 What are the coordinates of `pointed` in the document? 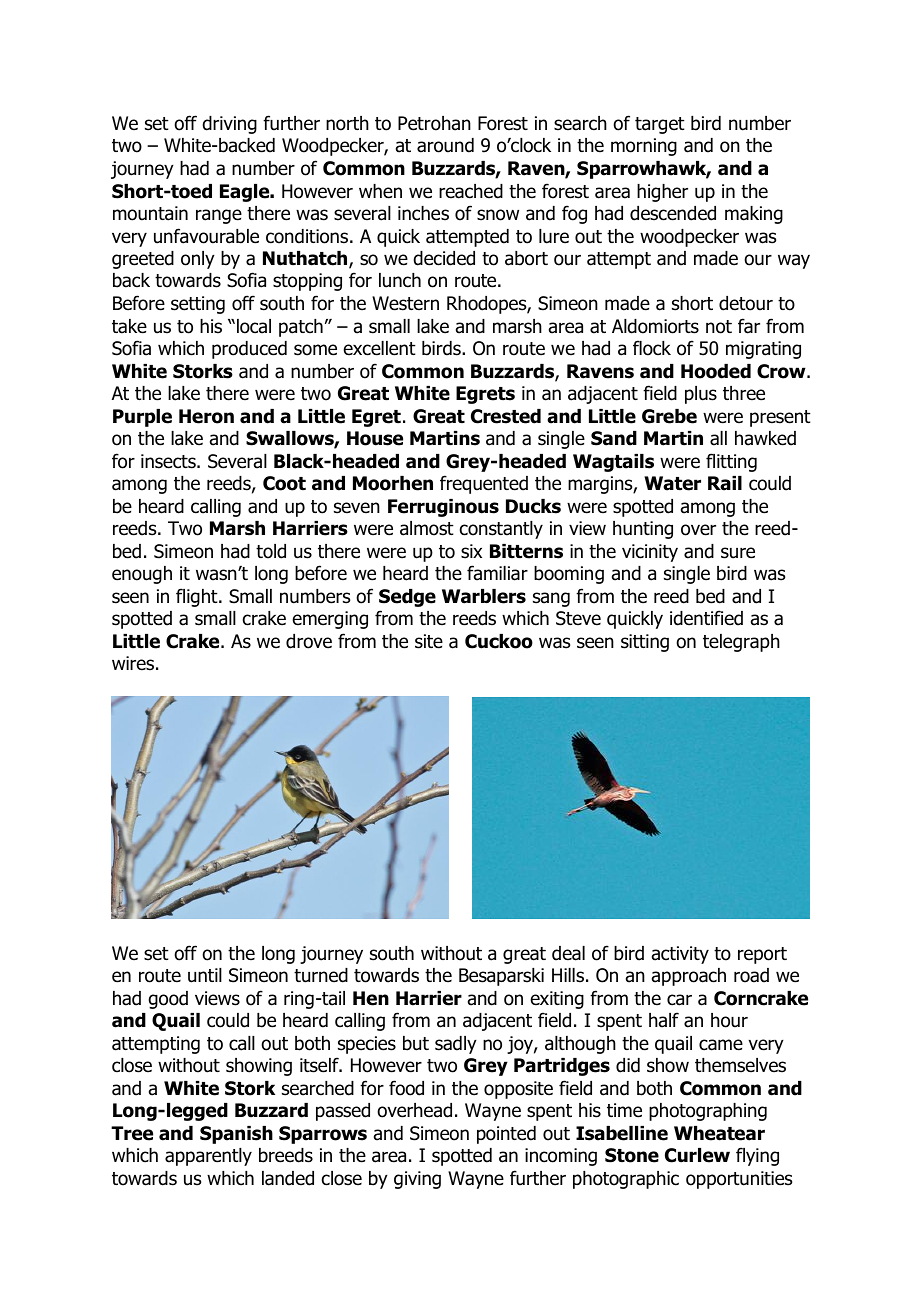 It's located at (506, 1135).
